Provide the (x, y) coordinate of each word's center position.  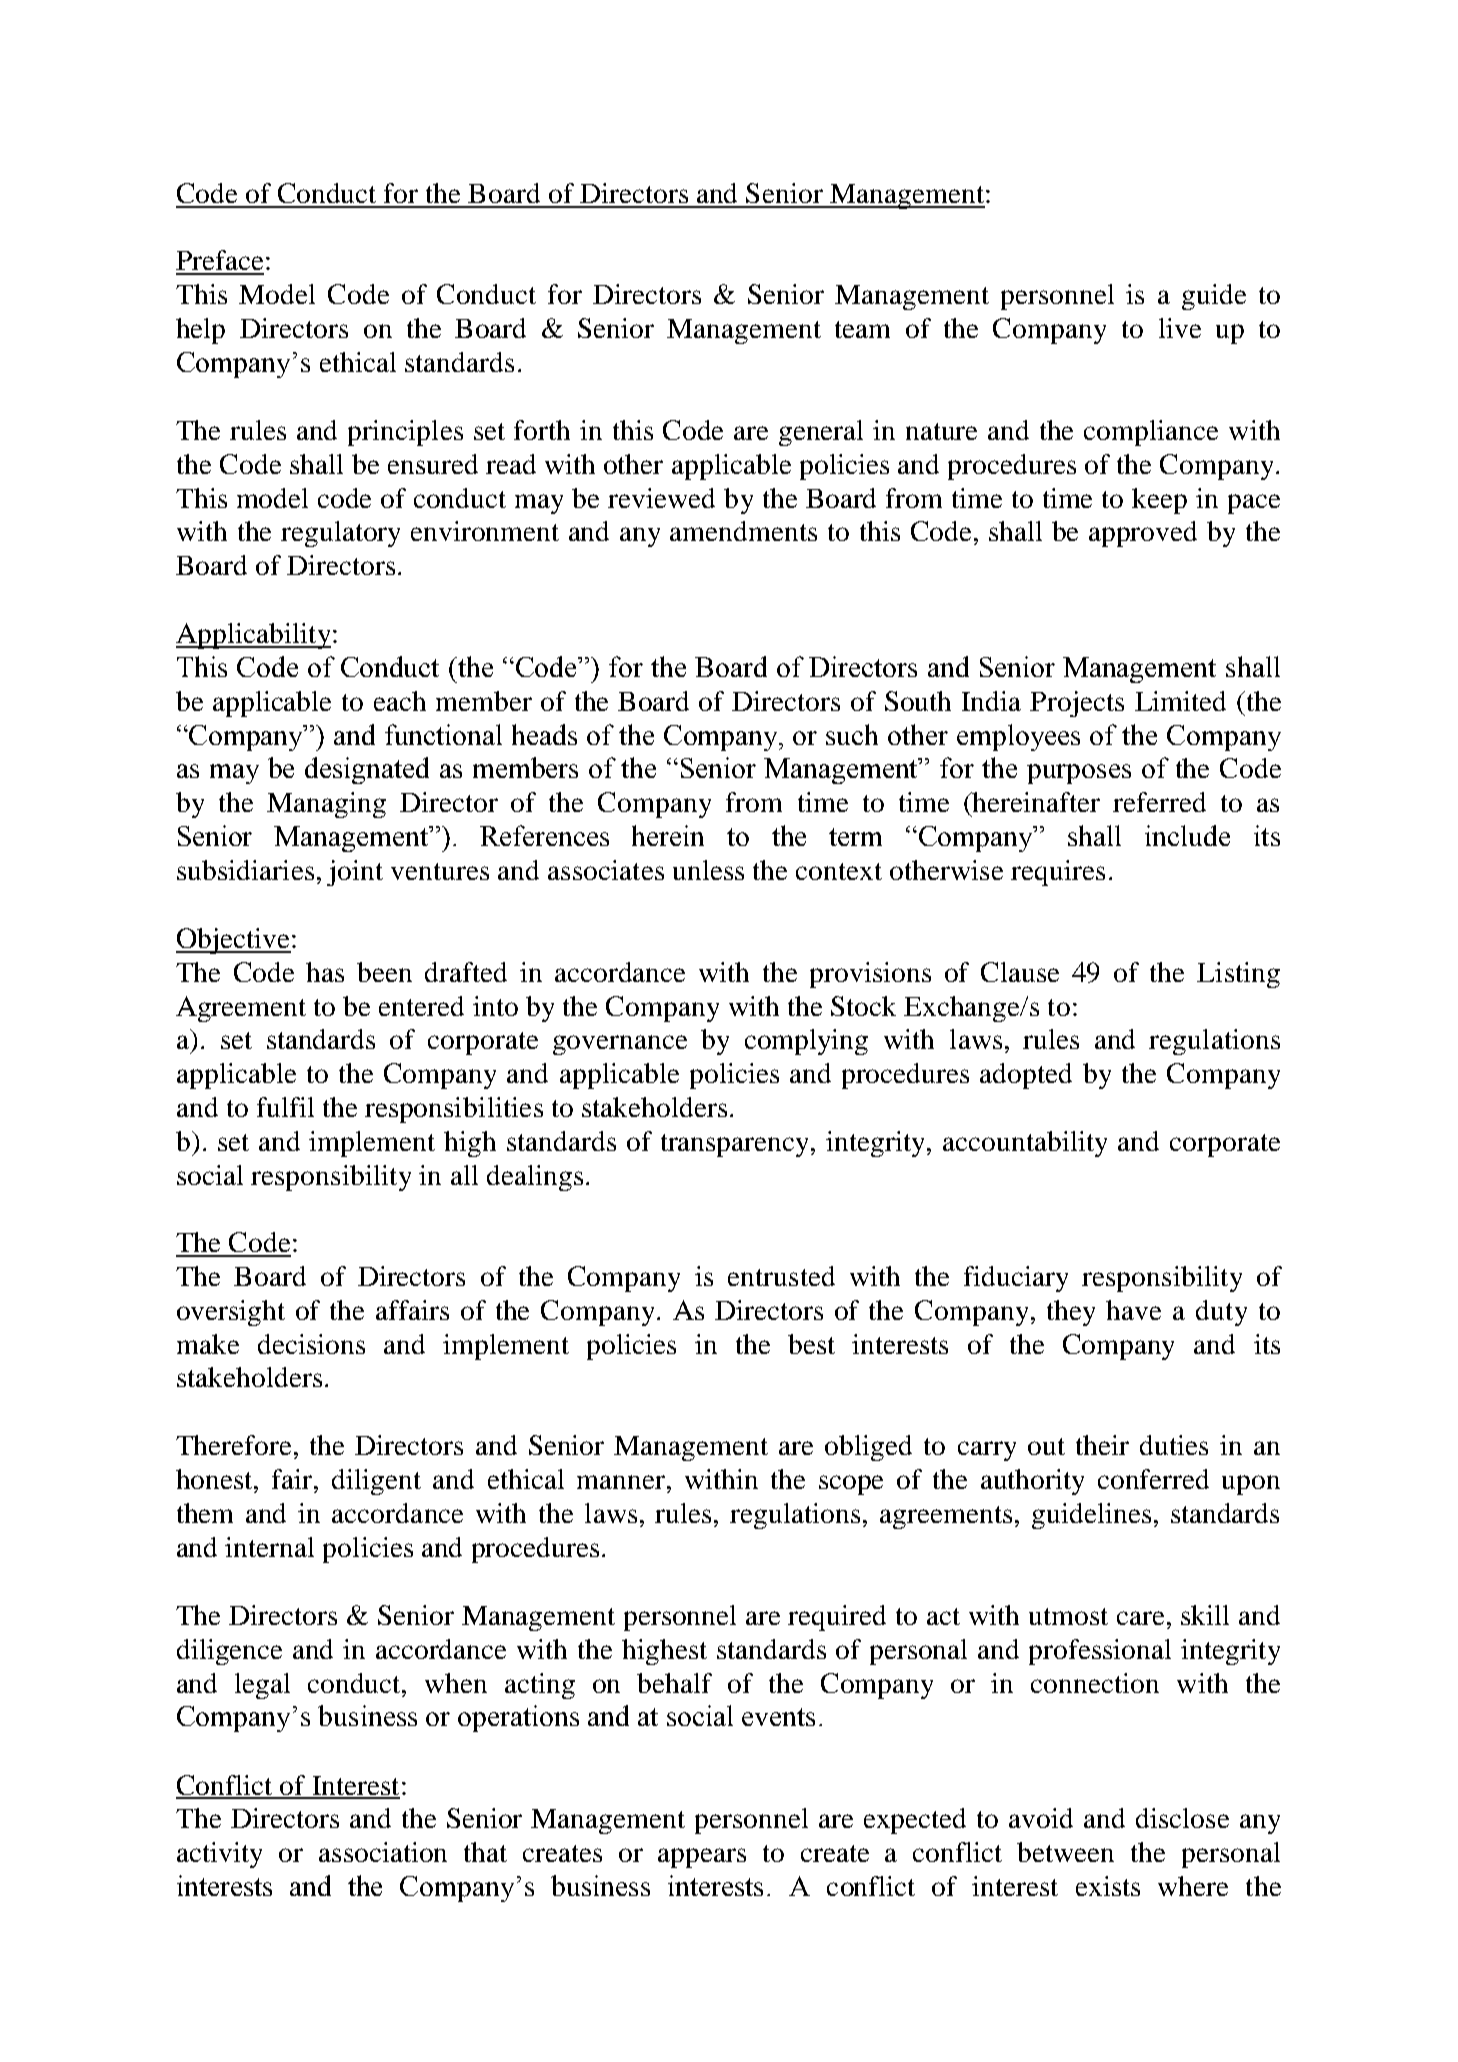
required (837, 1618)
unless (708, 870)
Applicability (255, 636)
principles (405, 433)
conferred (1153, 1479)
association (383, 1852)
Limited (1180, 701)
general (821, 433)
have (1133, 1310)
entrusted (781, 1276)
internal (269, 1547)
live (1180, 328)
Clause (1020, 972)
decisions (311, 1344)
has (325, 972)
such (852, 734)
